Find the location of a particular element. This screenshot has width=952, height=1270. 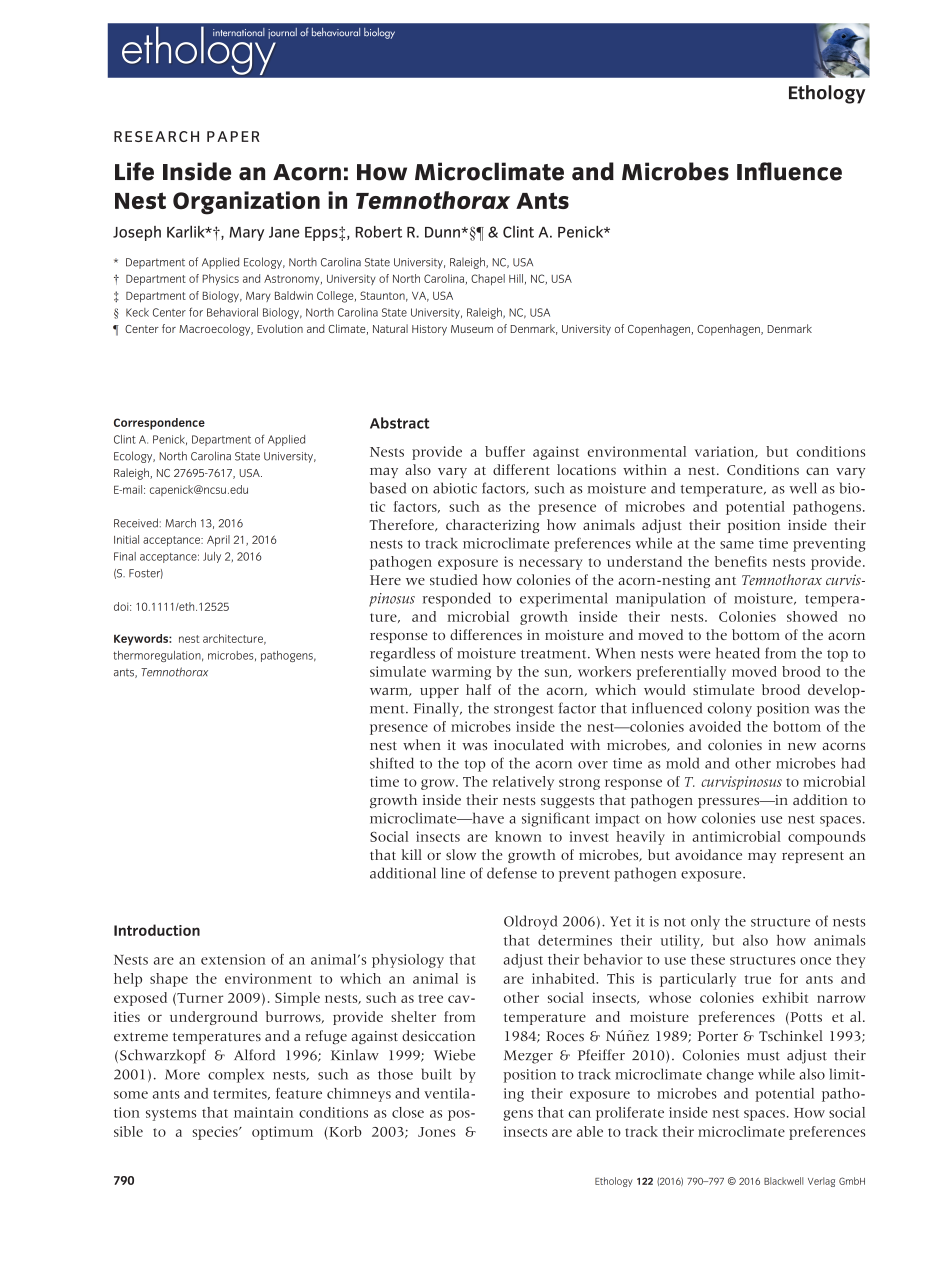

same is located at coordinates (737, 545).
